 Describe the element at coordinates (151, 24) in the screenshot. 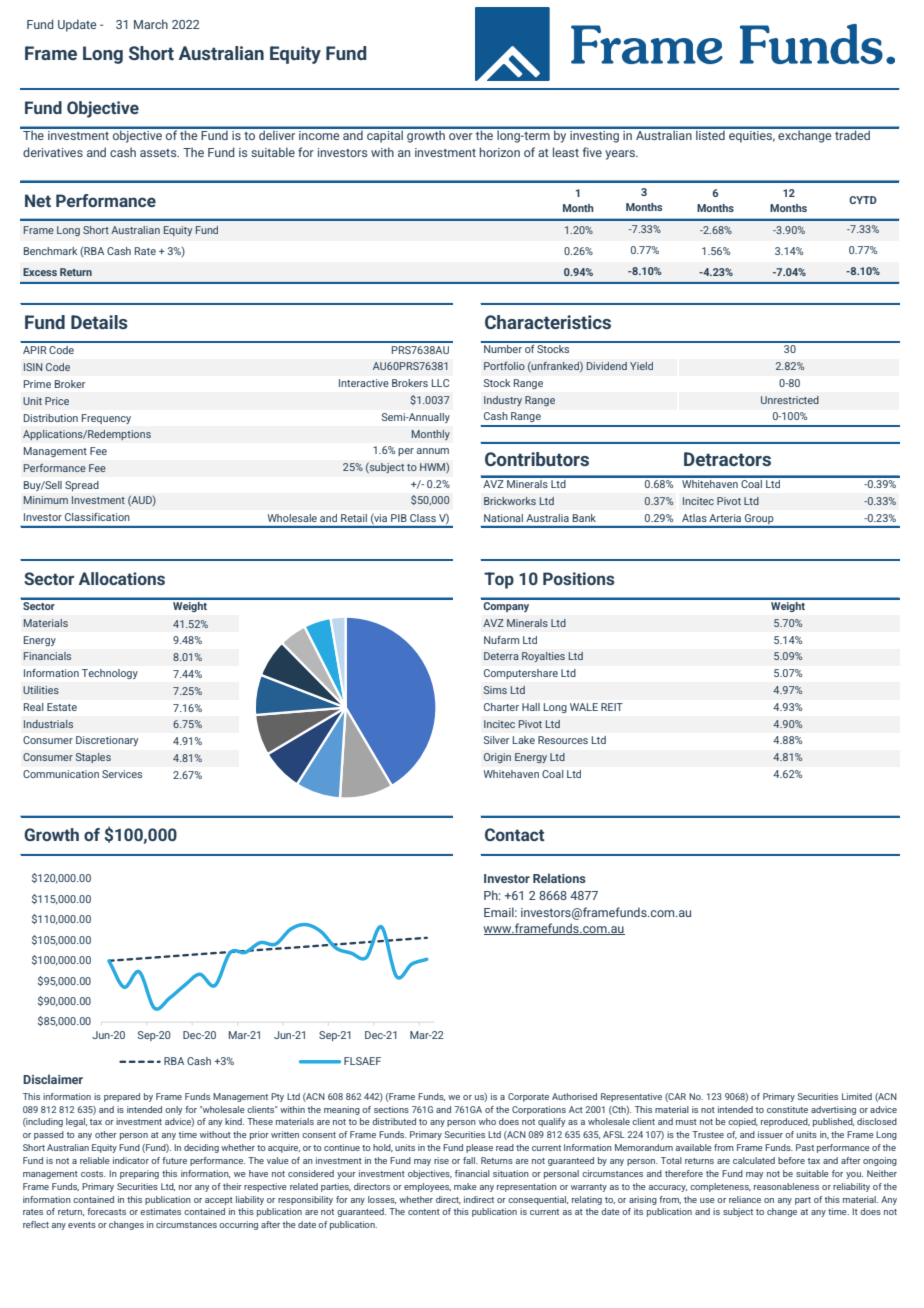

I see `March` at that location.
